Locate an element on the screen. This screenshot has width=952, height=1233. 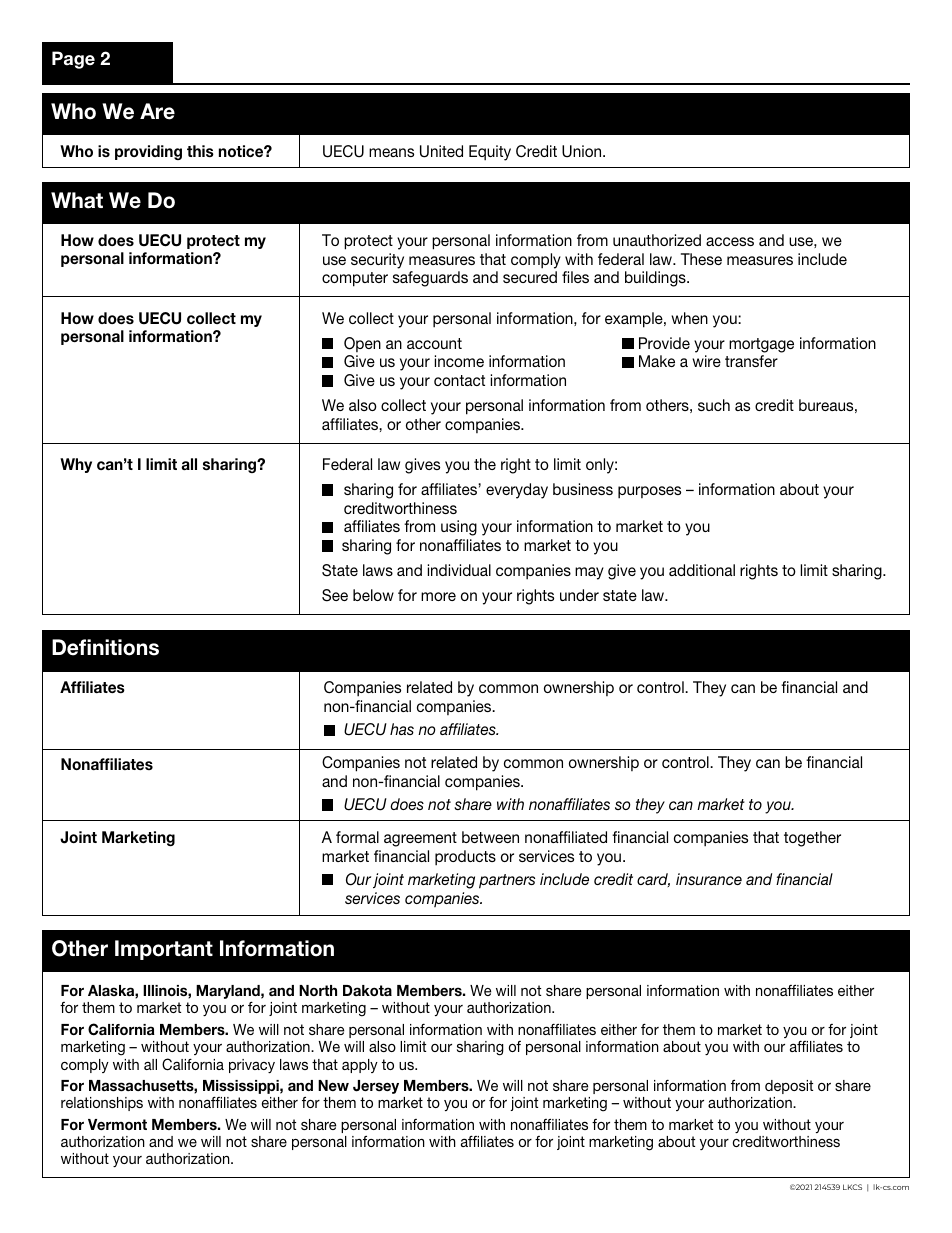
United is located at coordinates (441, 151).
